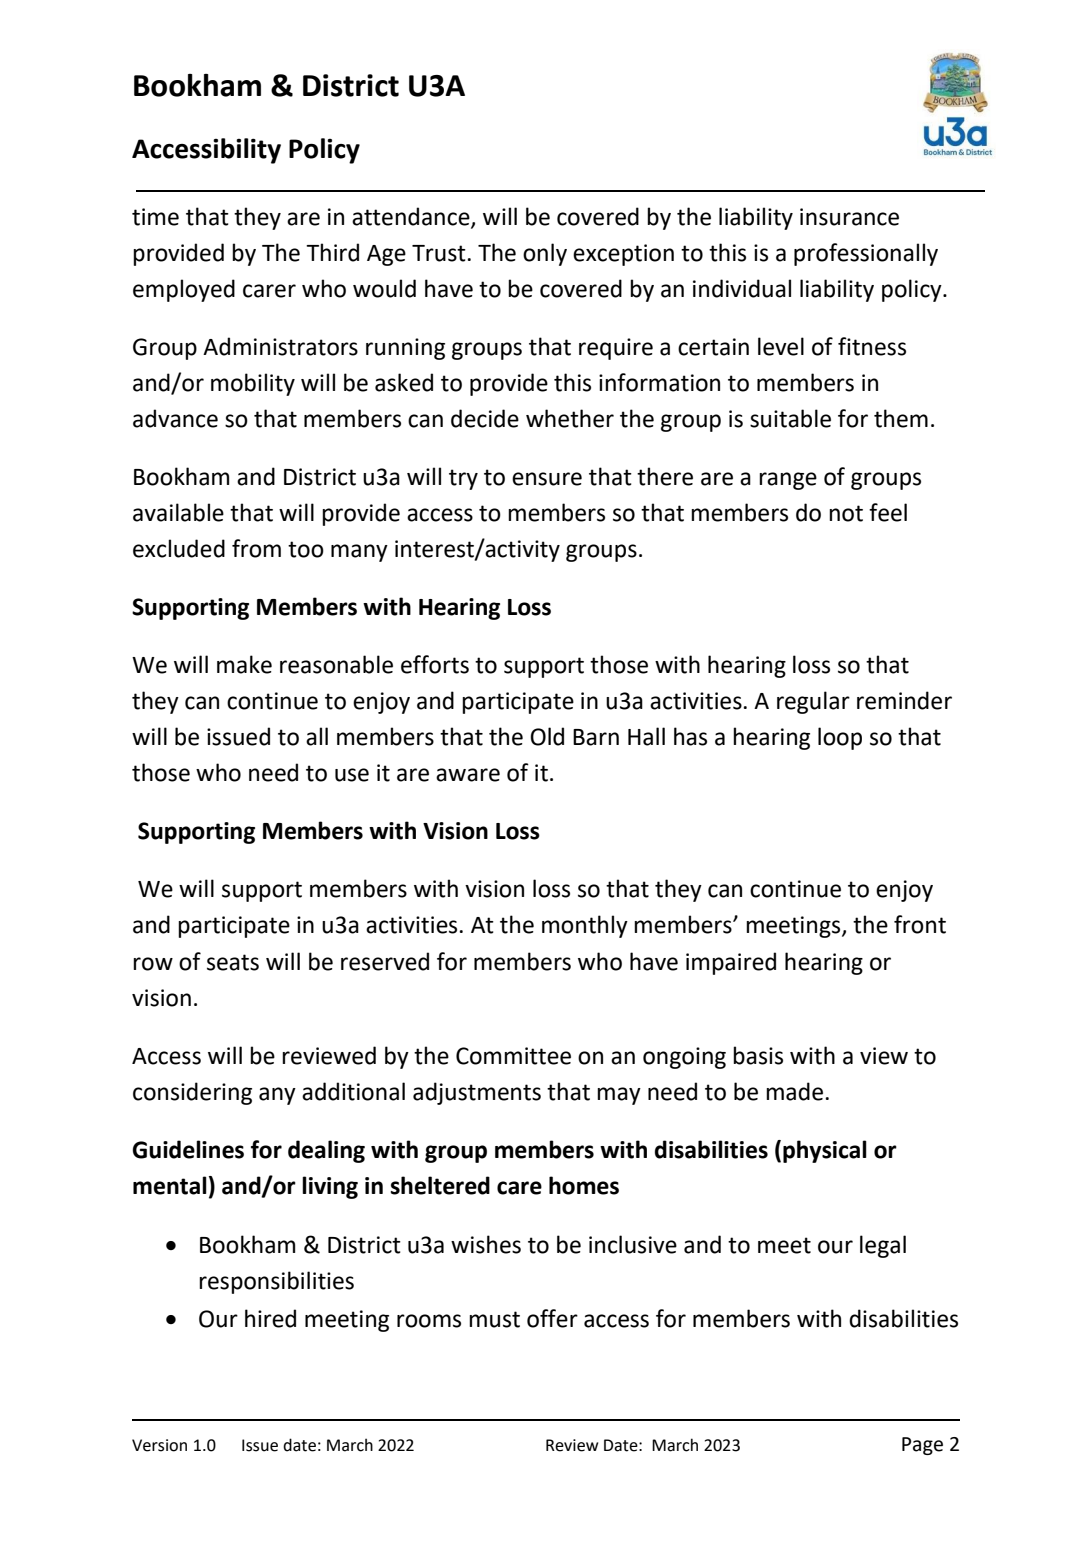  Describe the element at coordinates (352, 775) in the screenshot. I see `use` at that location.
